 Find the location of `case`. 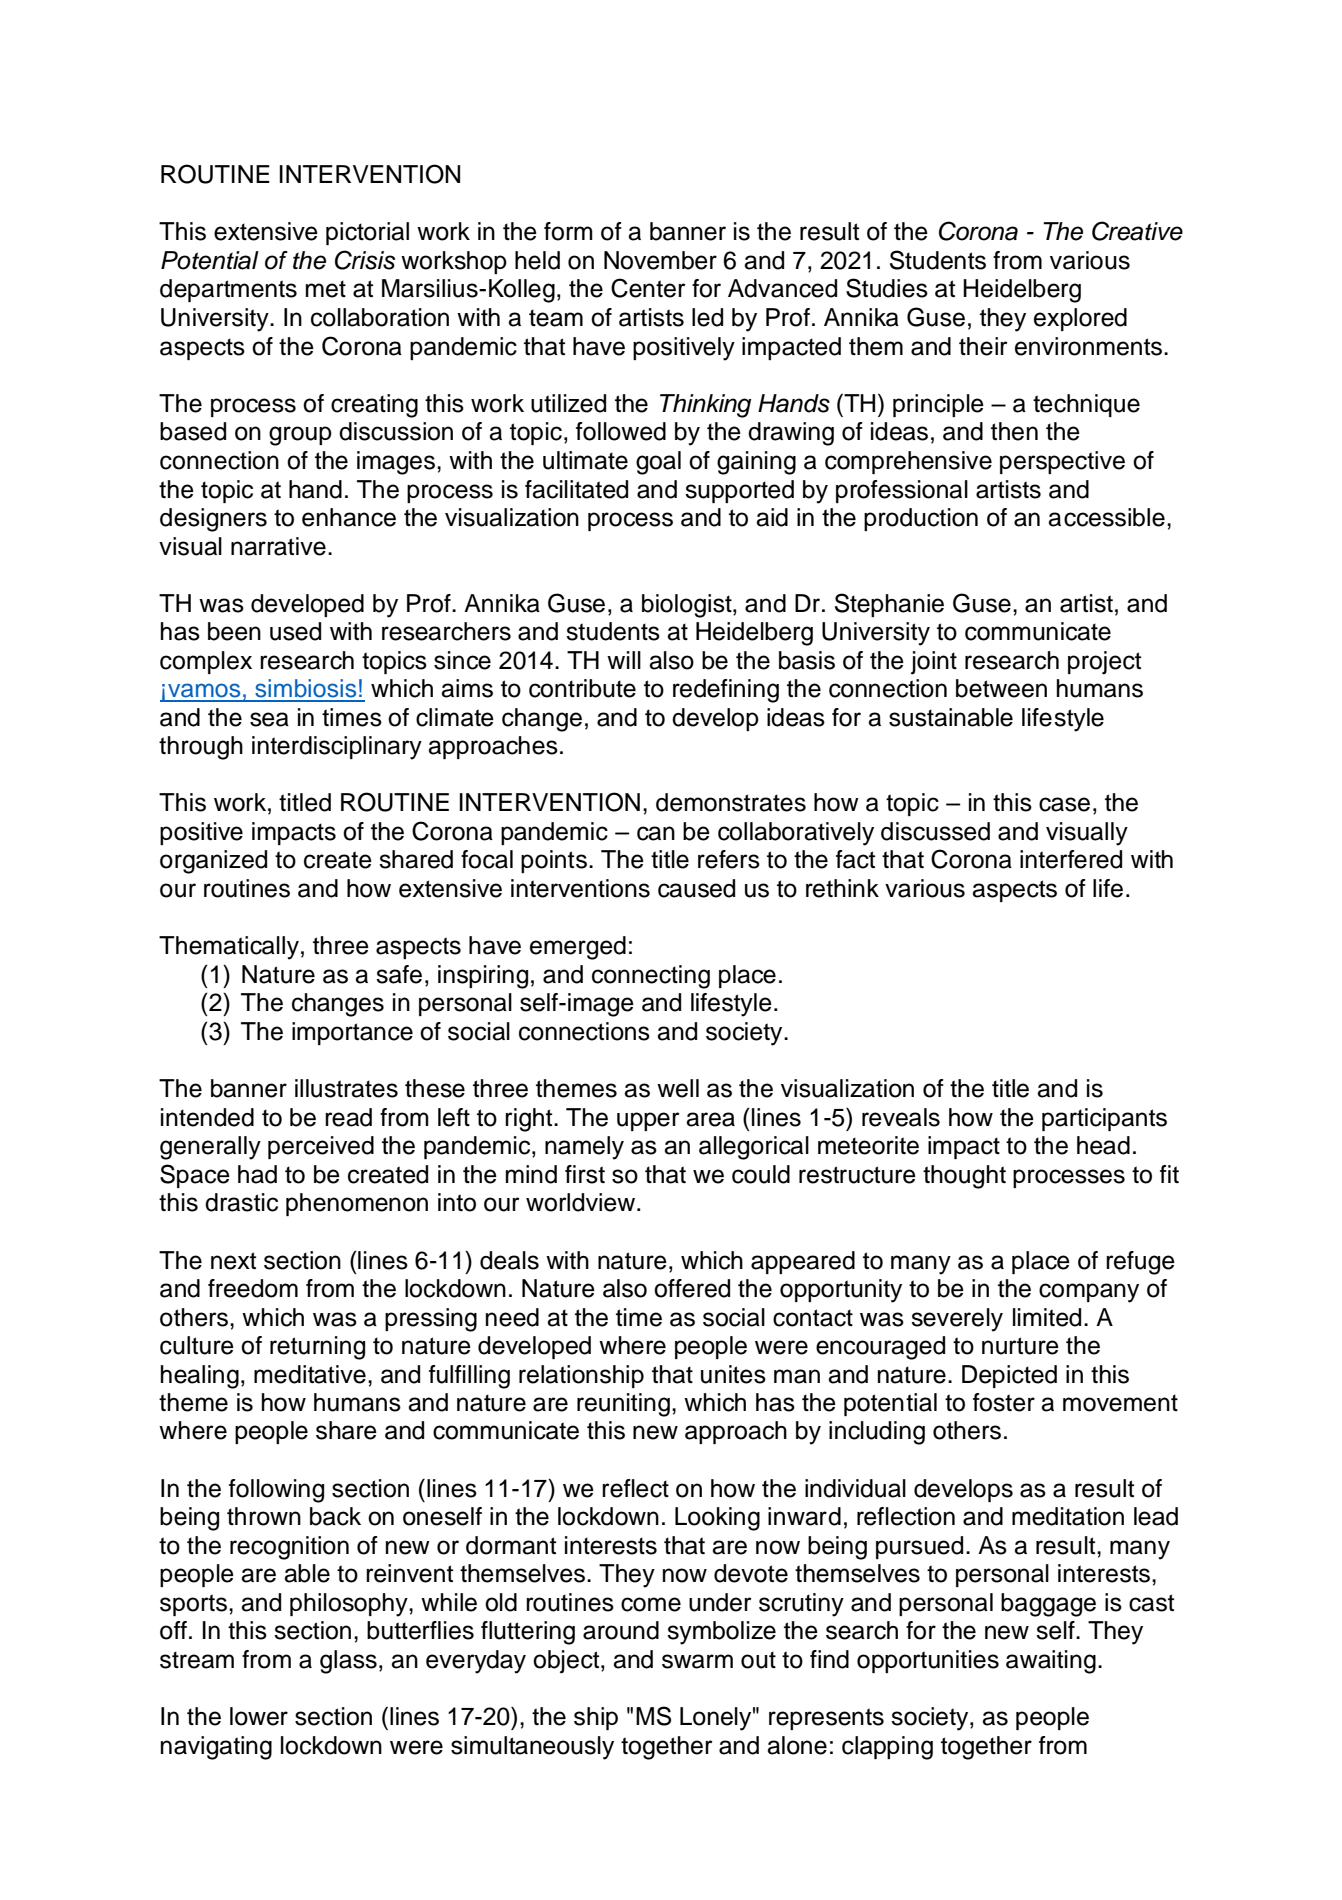

case is located at coordinates (1064, 804).
